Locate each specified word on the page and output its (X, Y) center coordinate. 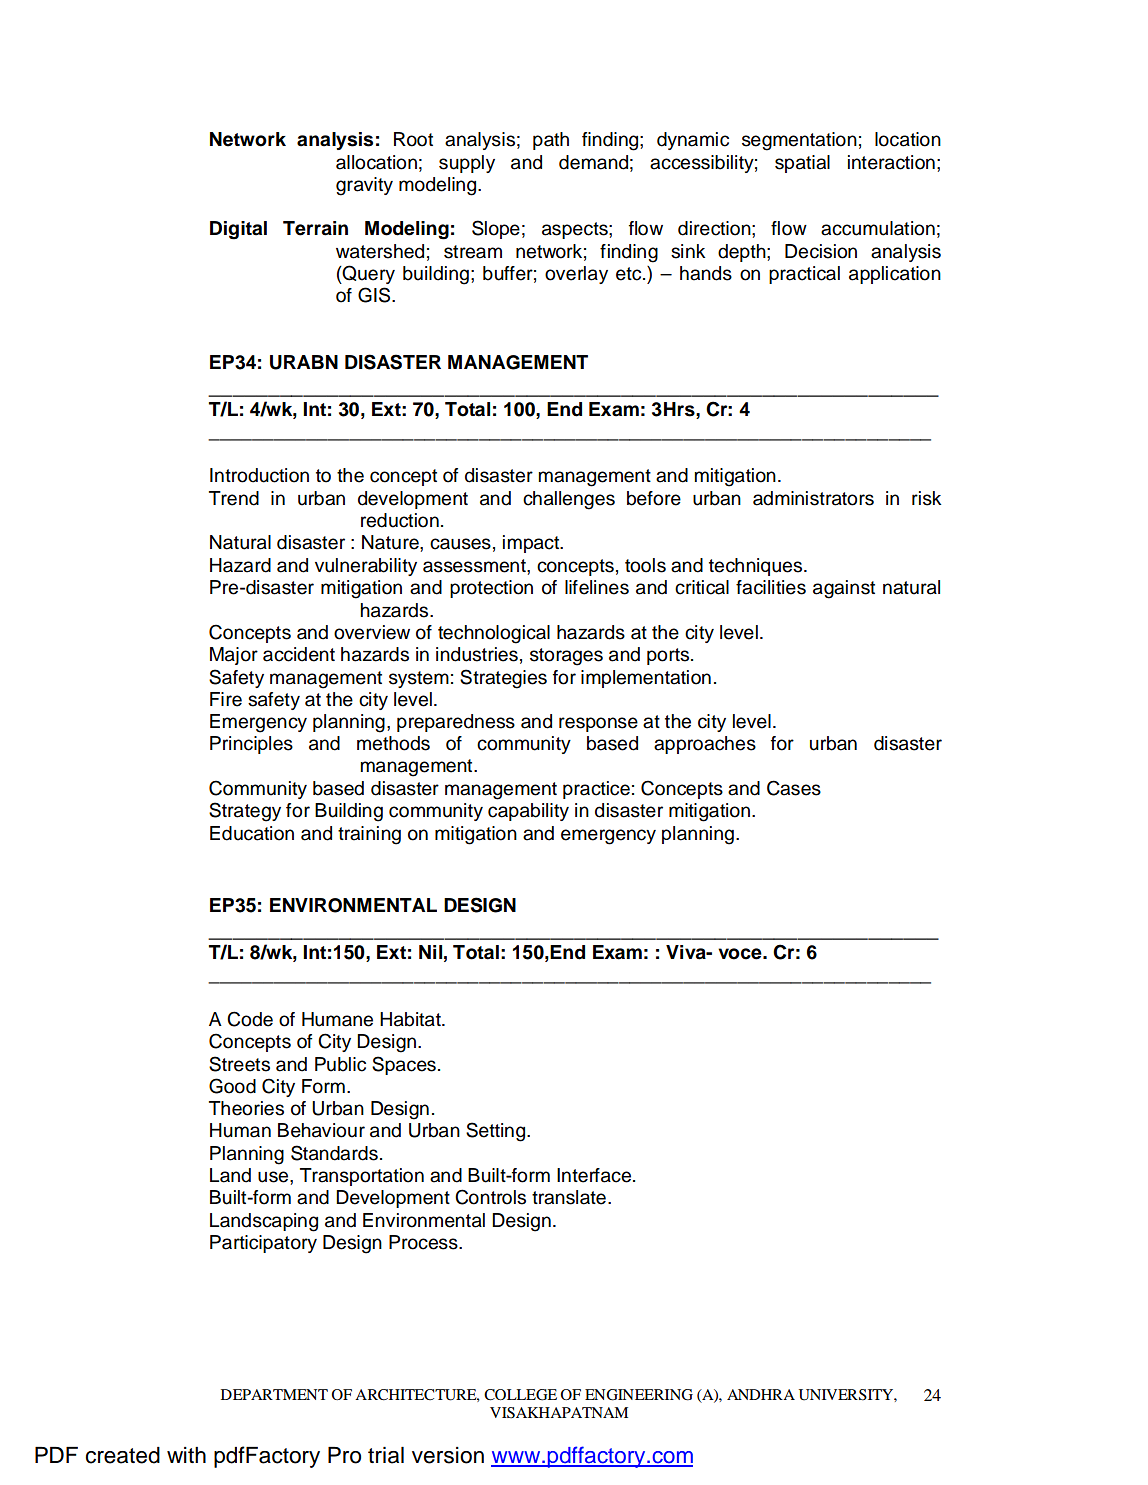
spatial (802, 164)
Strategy (245, 812)
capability (528, 812)
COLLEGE (520, 1395)
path (551, 141)
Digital (238, 230)
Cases (794, 788)
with (186, 1455)
